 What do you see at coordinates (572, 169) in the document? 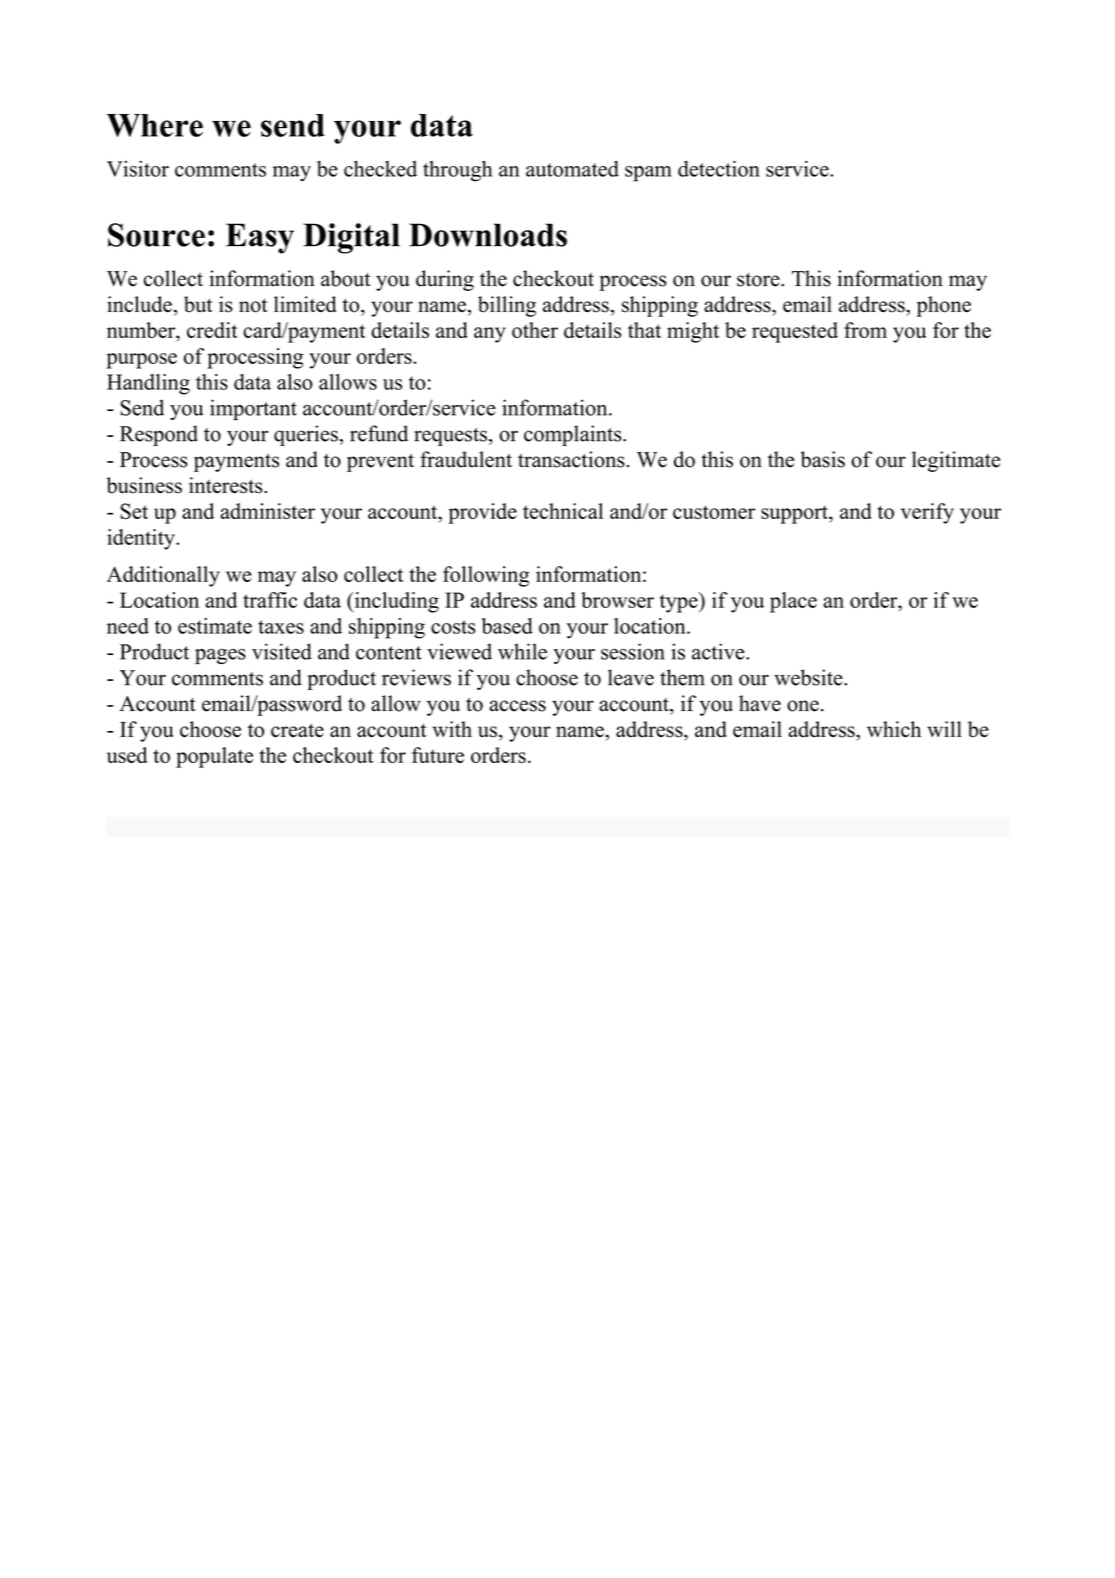
I see `automated` at bounding box center [572, 169].
